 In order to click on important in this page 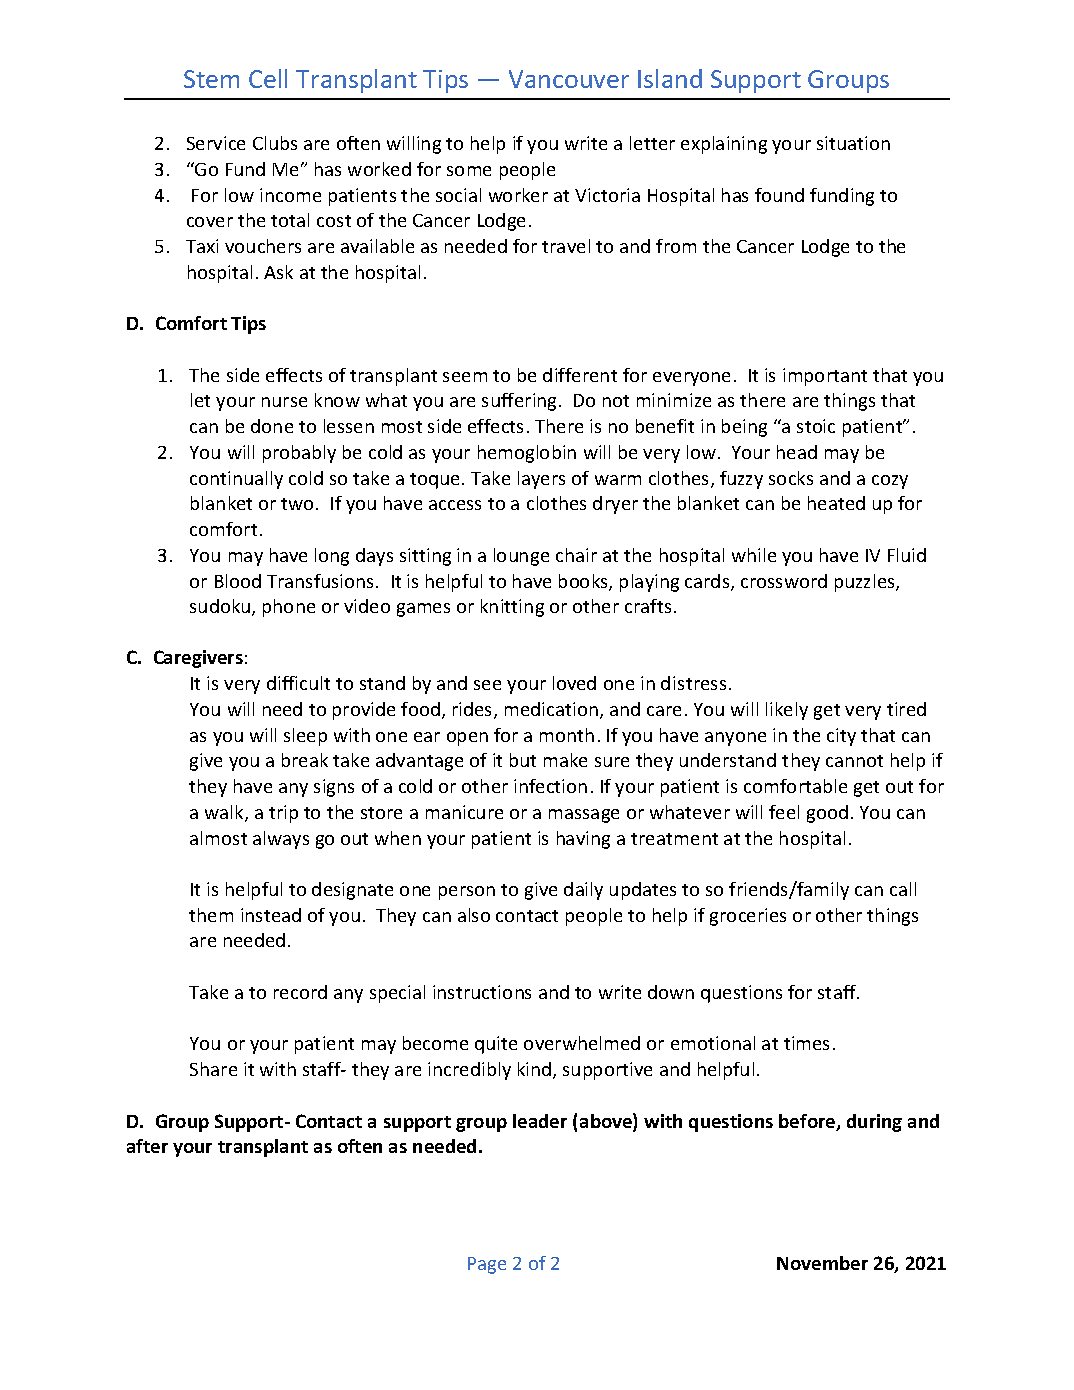, I will do `click(825, 377)`.
